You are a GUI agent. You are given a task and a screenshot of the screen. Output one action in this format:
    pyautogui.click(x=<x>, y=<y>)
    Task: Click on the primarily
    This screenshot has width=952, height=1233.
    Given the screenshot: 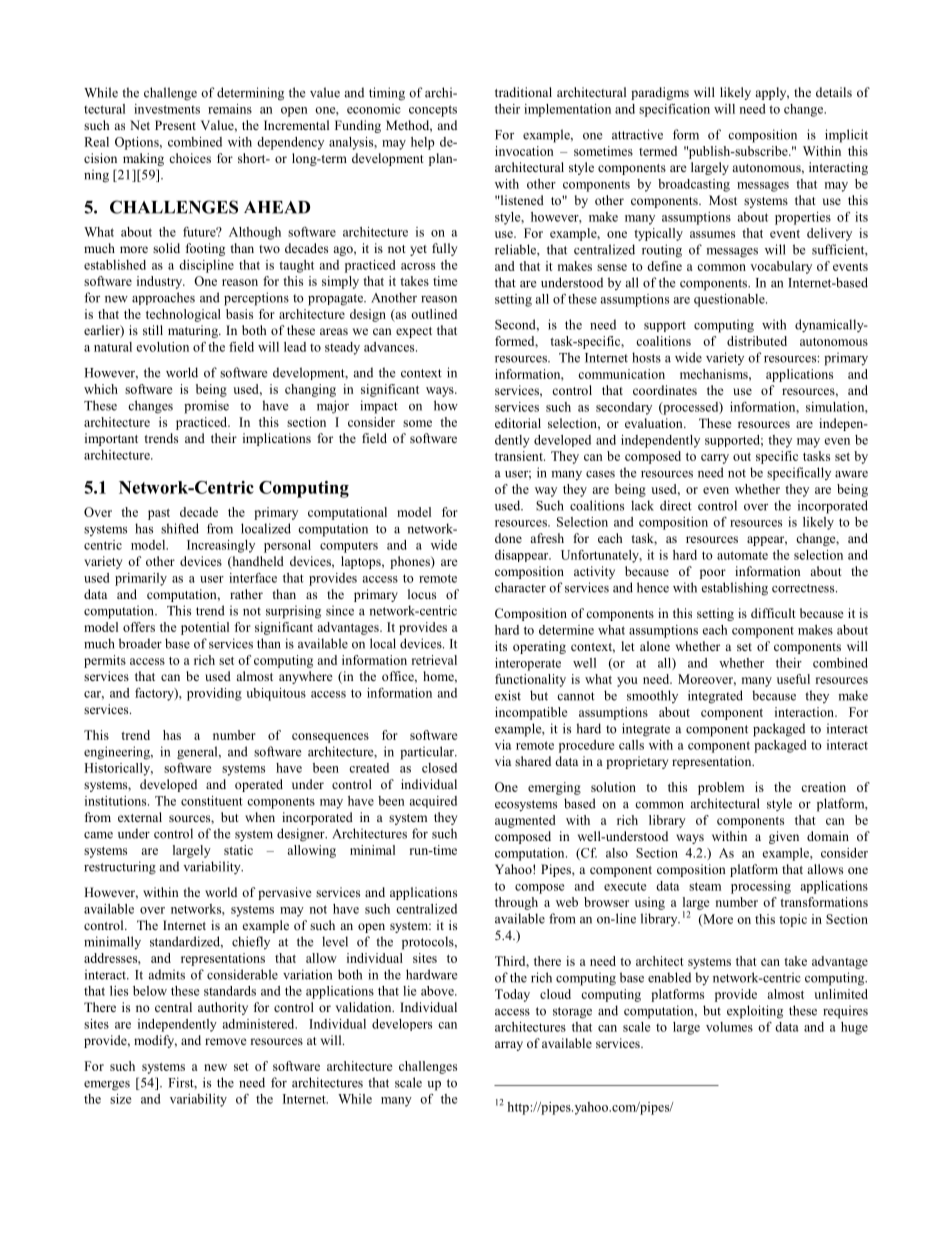 What is the action you would take?
    pyautogui.click(x=141, y=579)
